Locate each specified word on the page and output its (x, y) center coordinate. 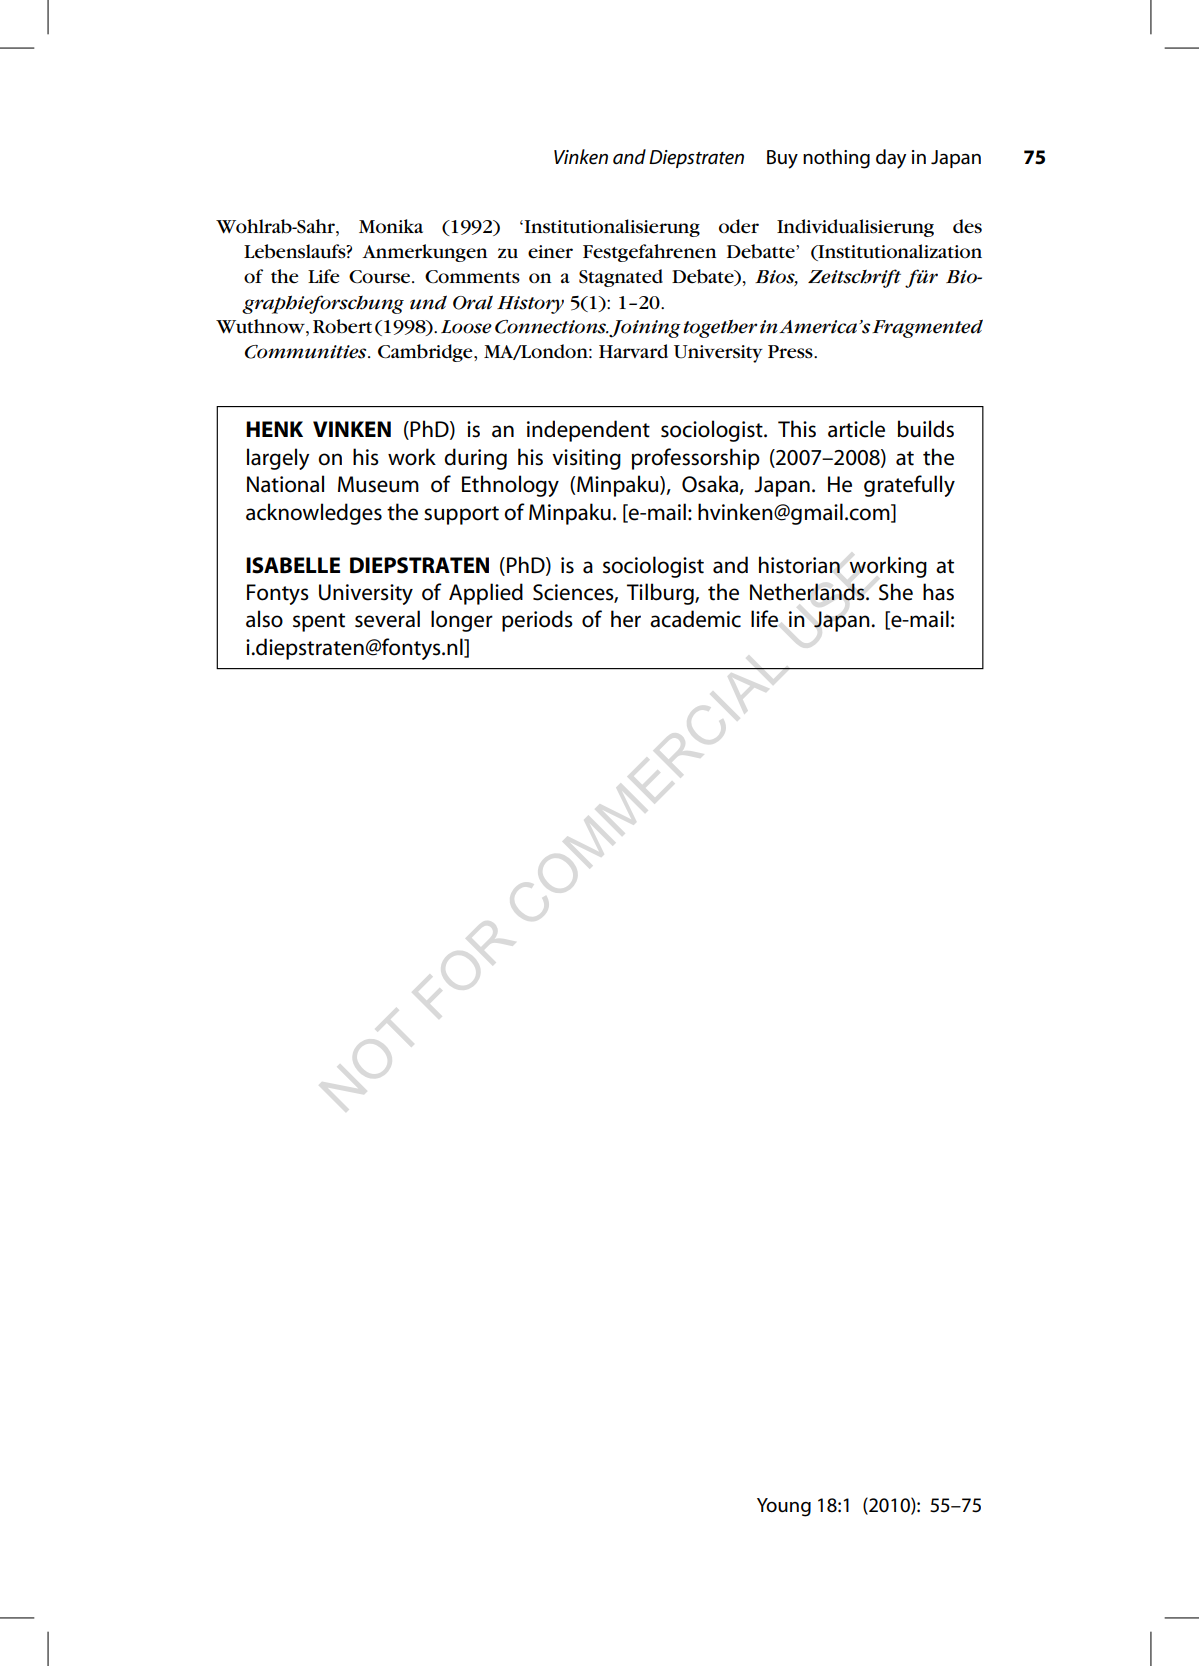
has (938, 592)
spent (319, 622)
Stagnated (621, 278)
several (387, 619)
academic (695, 619)
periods (537, 621)
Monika (391, 226)
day (891, 159)
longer (462, 621)
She (896, 592)
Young (784, 1507)
